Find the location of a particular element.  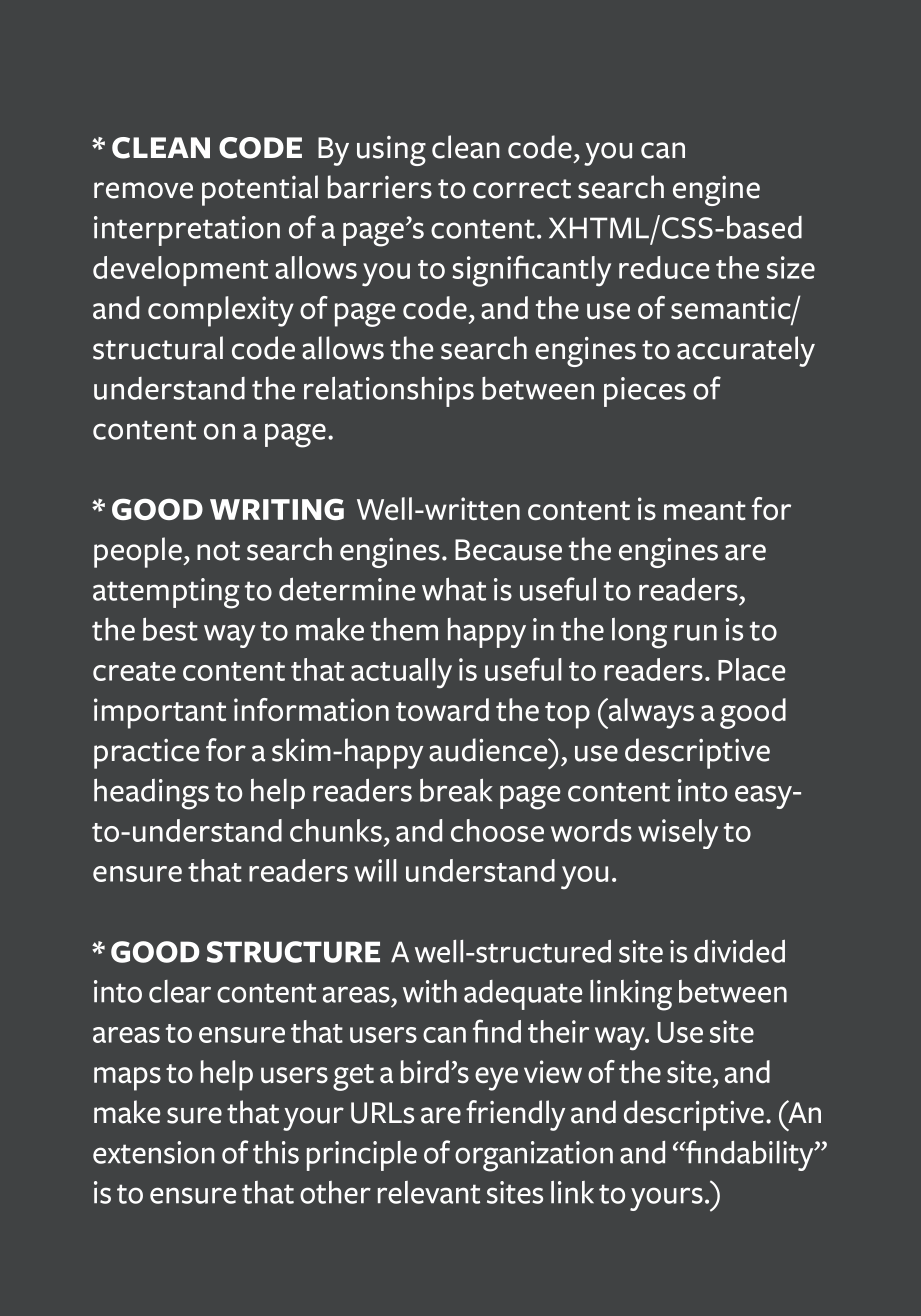

toward is located at coordinates (442, 709).
